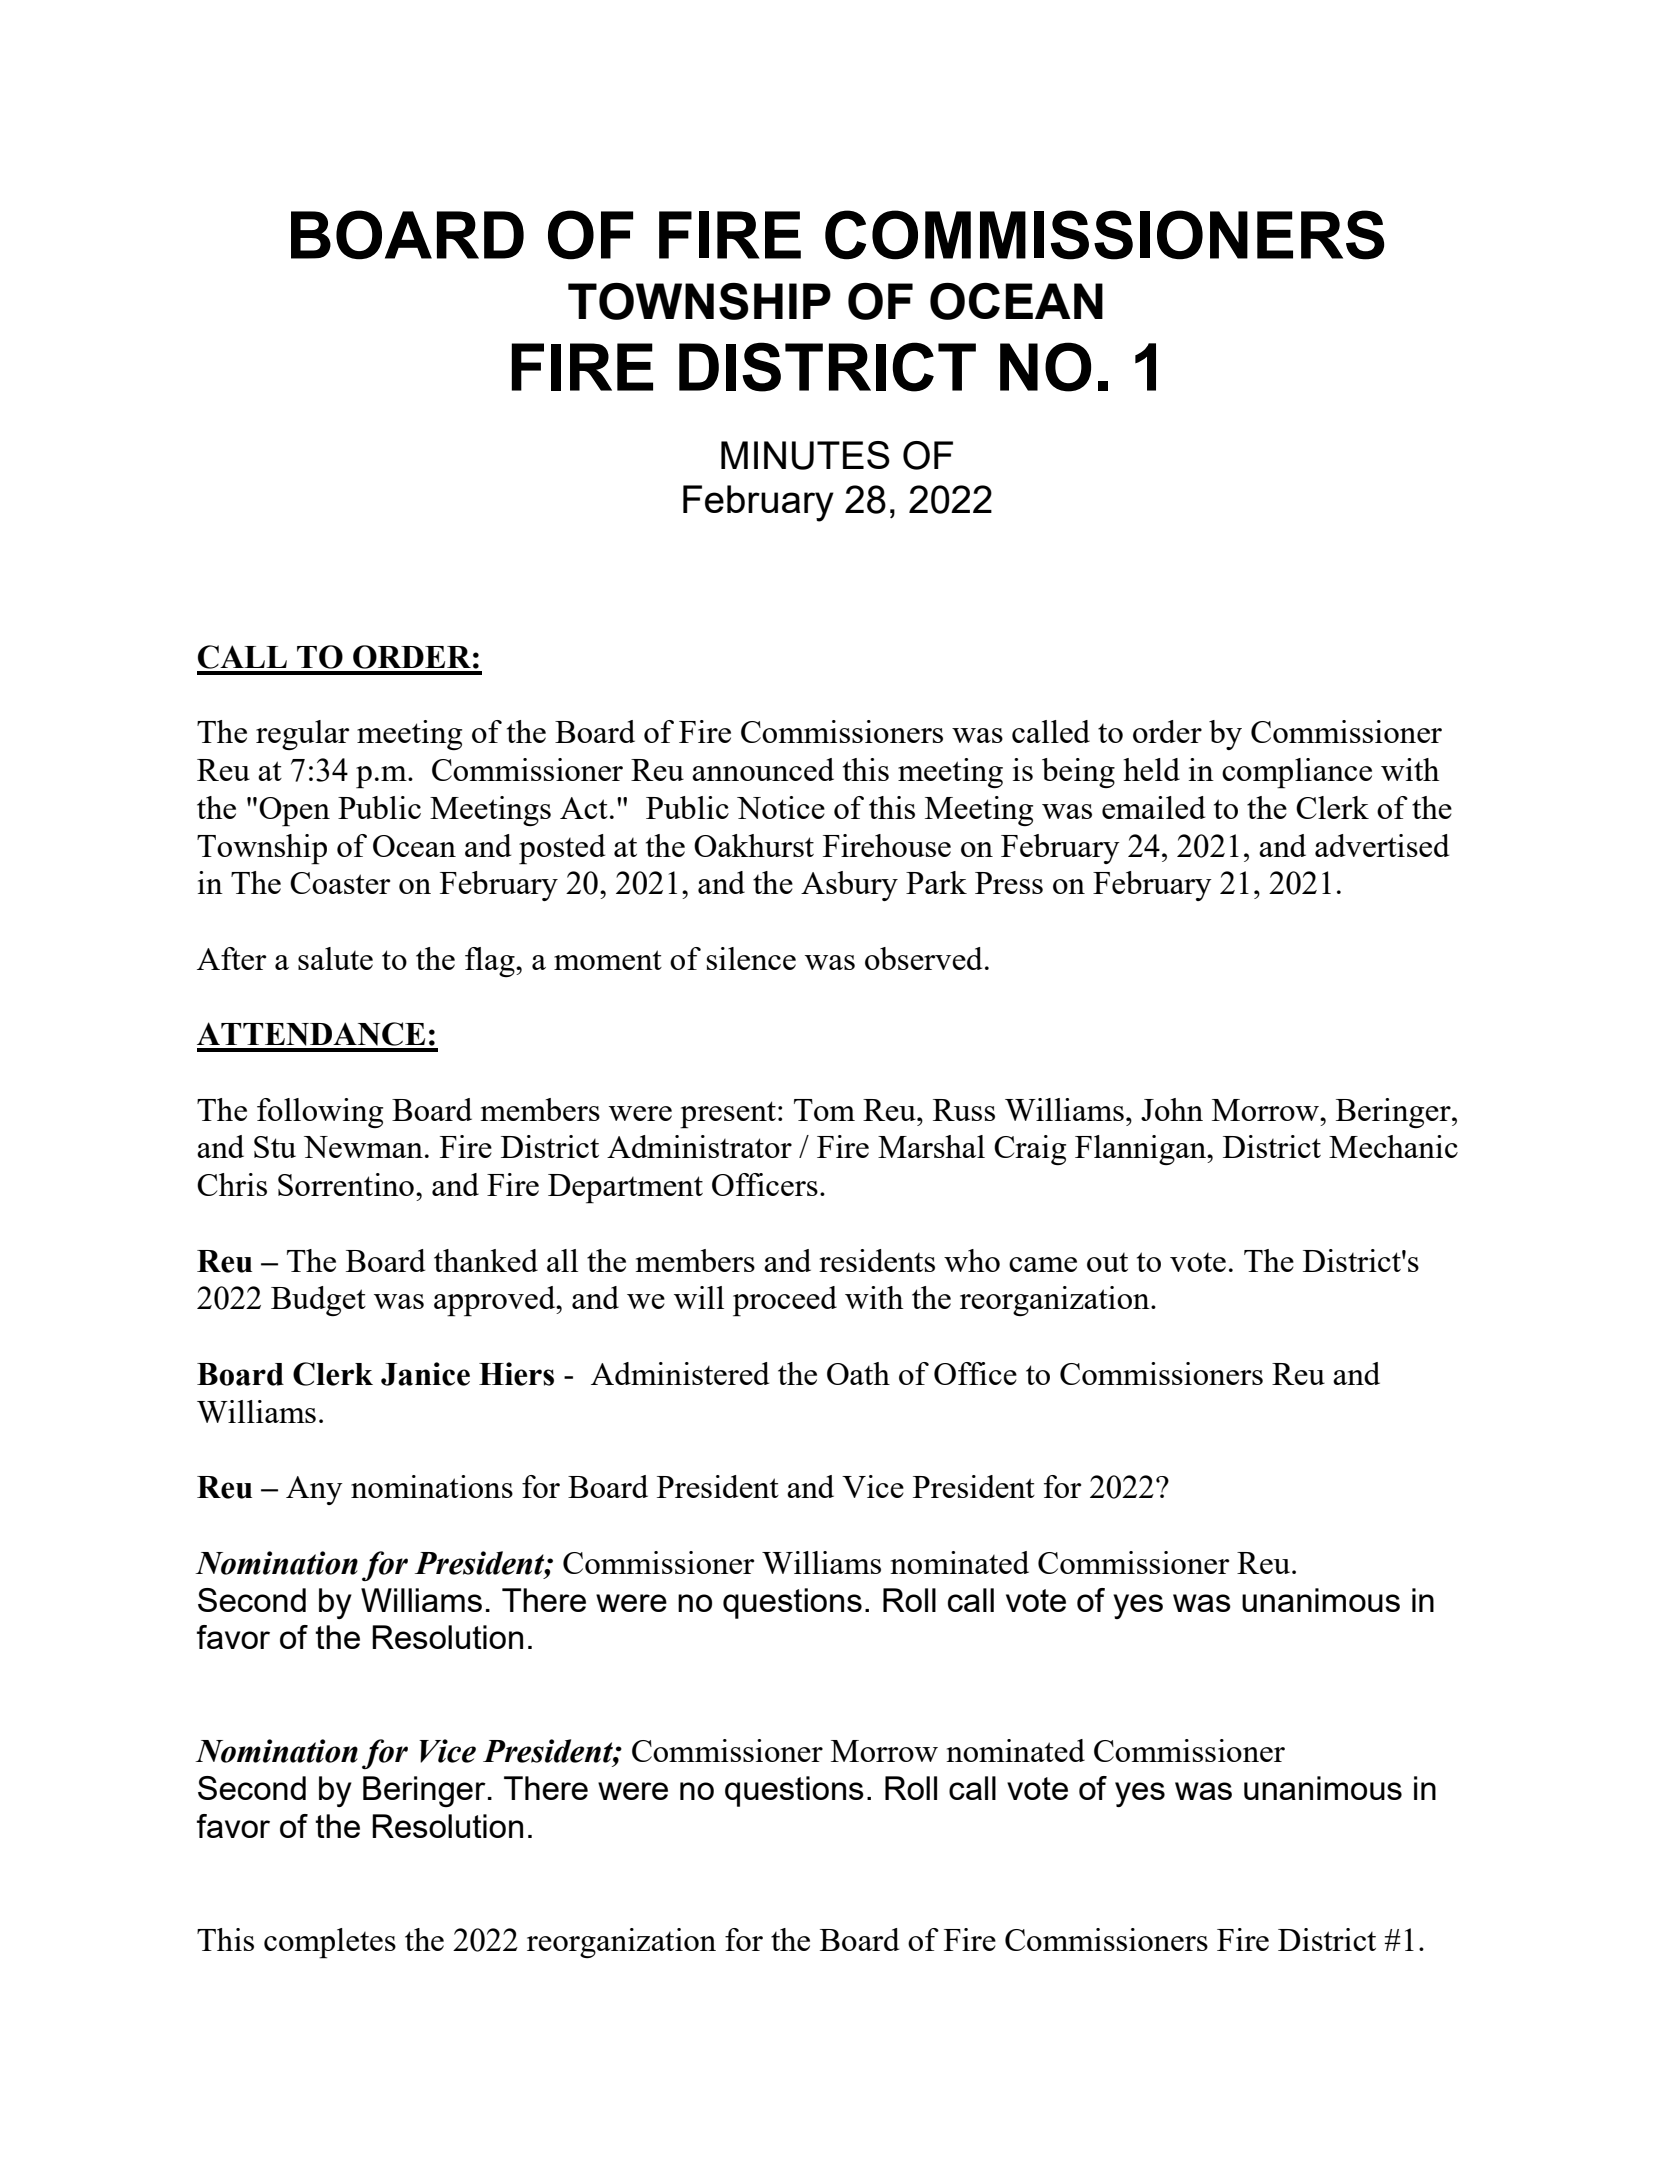 The image size is (1674, 2166). What do you see at coordinates (363, 1147) in the image?
I see `Newman` at bounding box center [363, 1147].
